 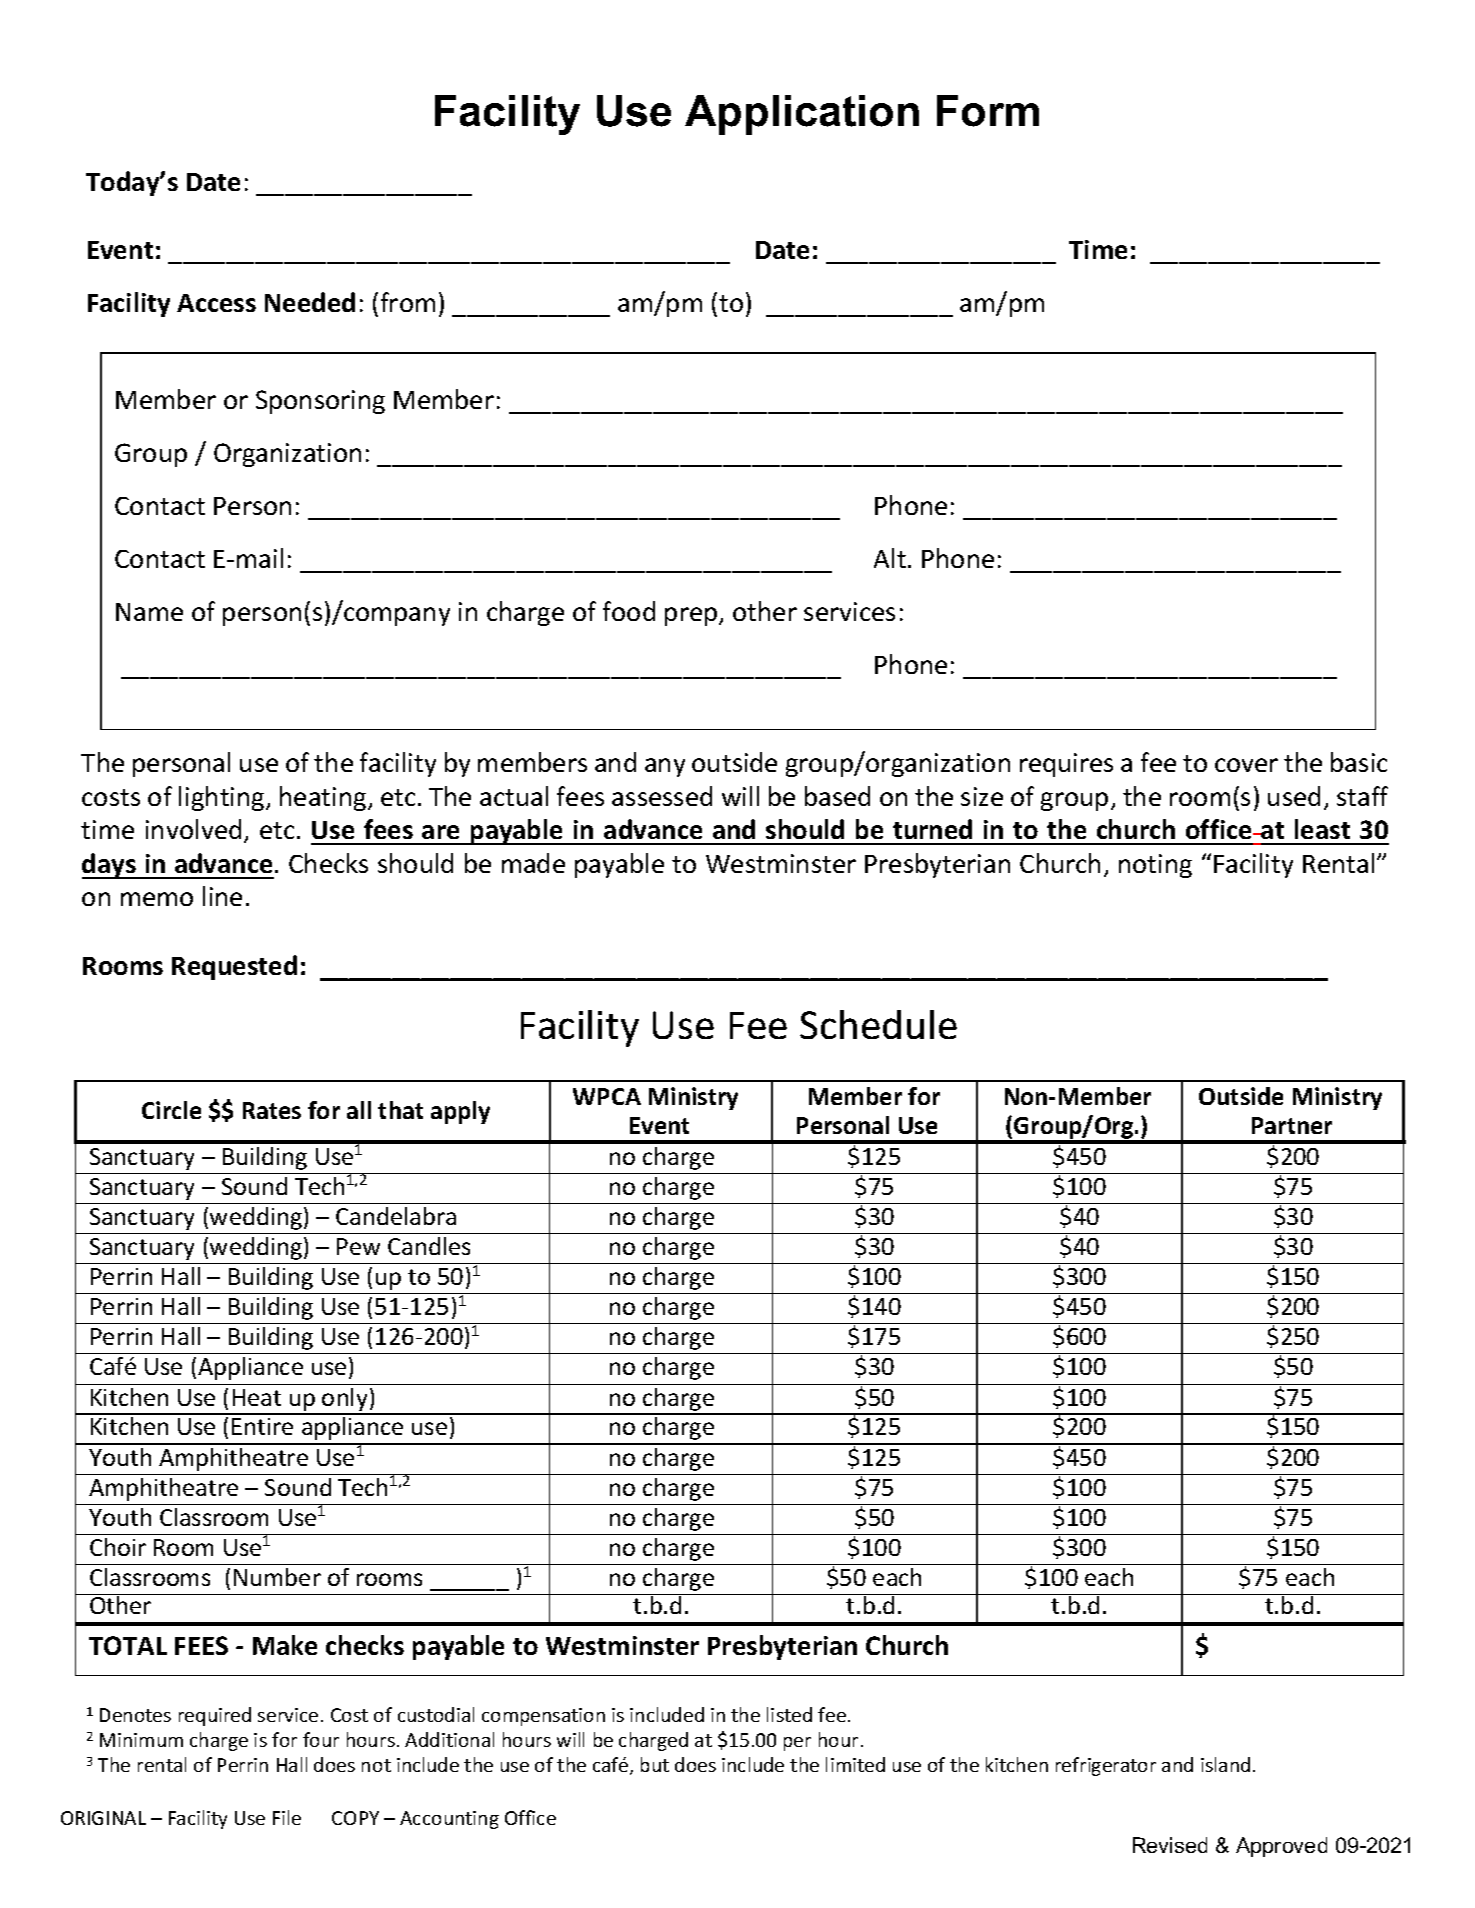 What do you see at coordinates (287, 1817) in the document?
I see `File` at bounding box center [287, 1817].
